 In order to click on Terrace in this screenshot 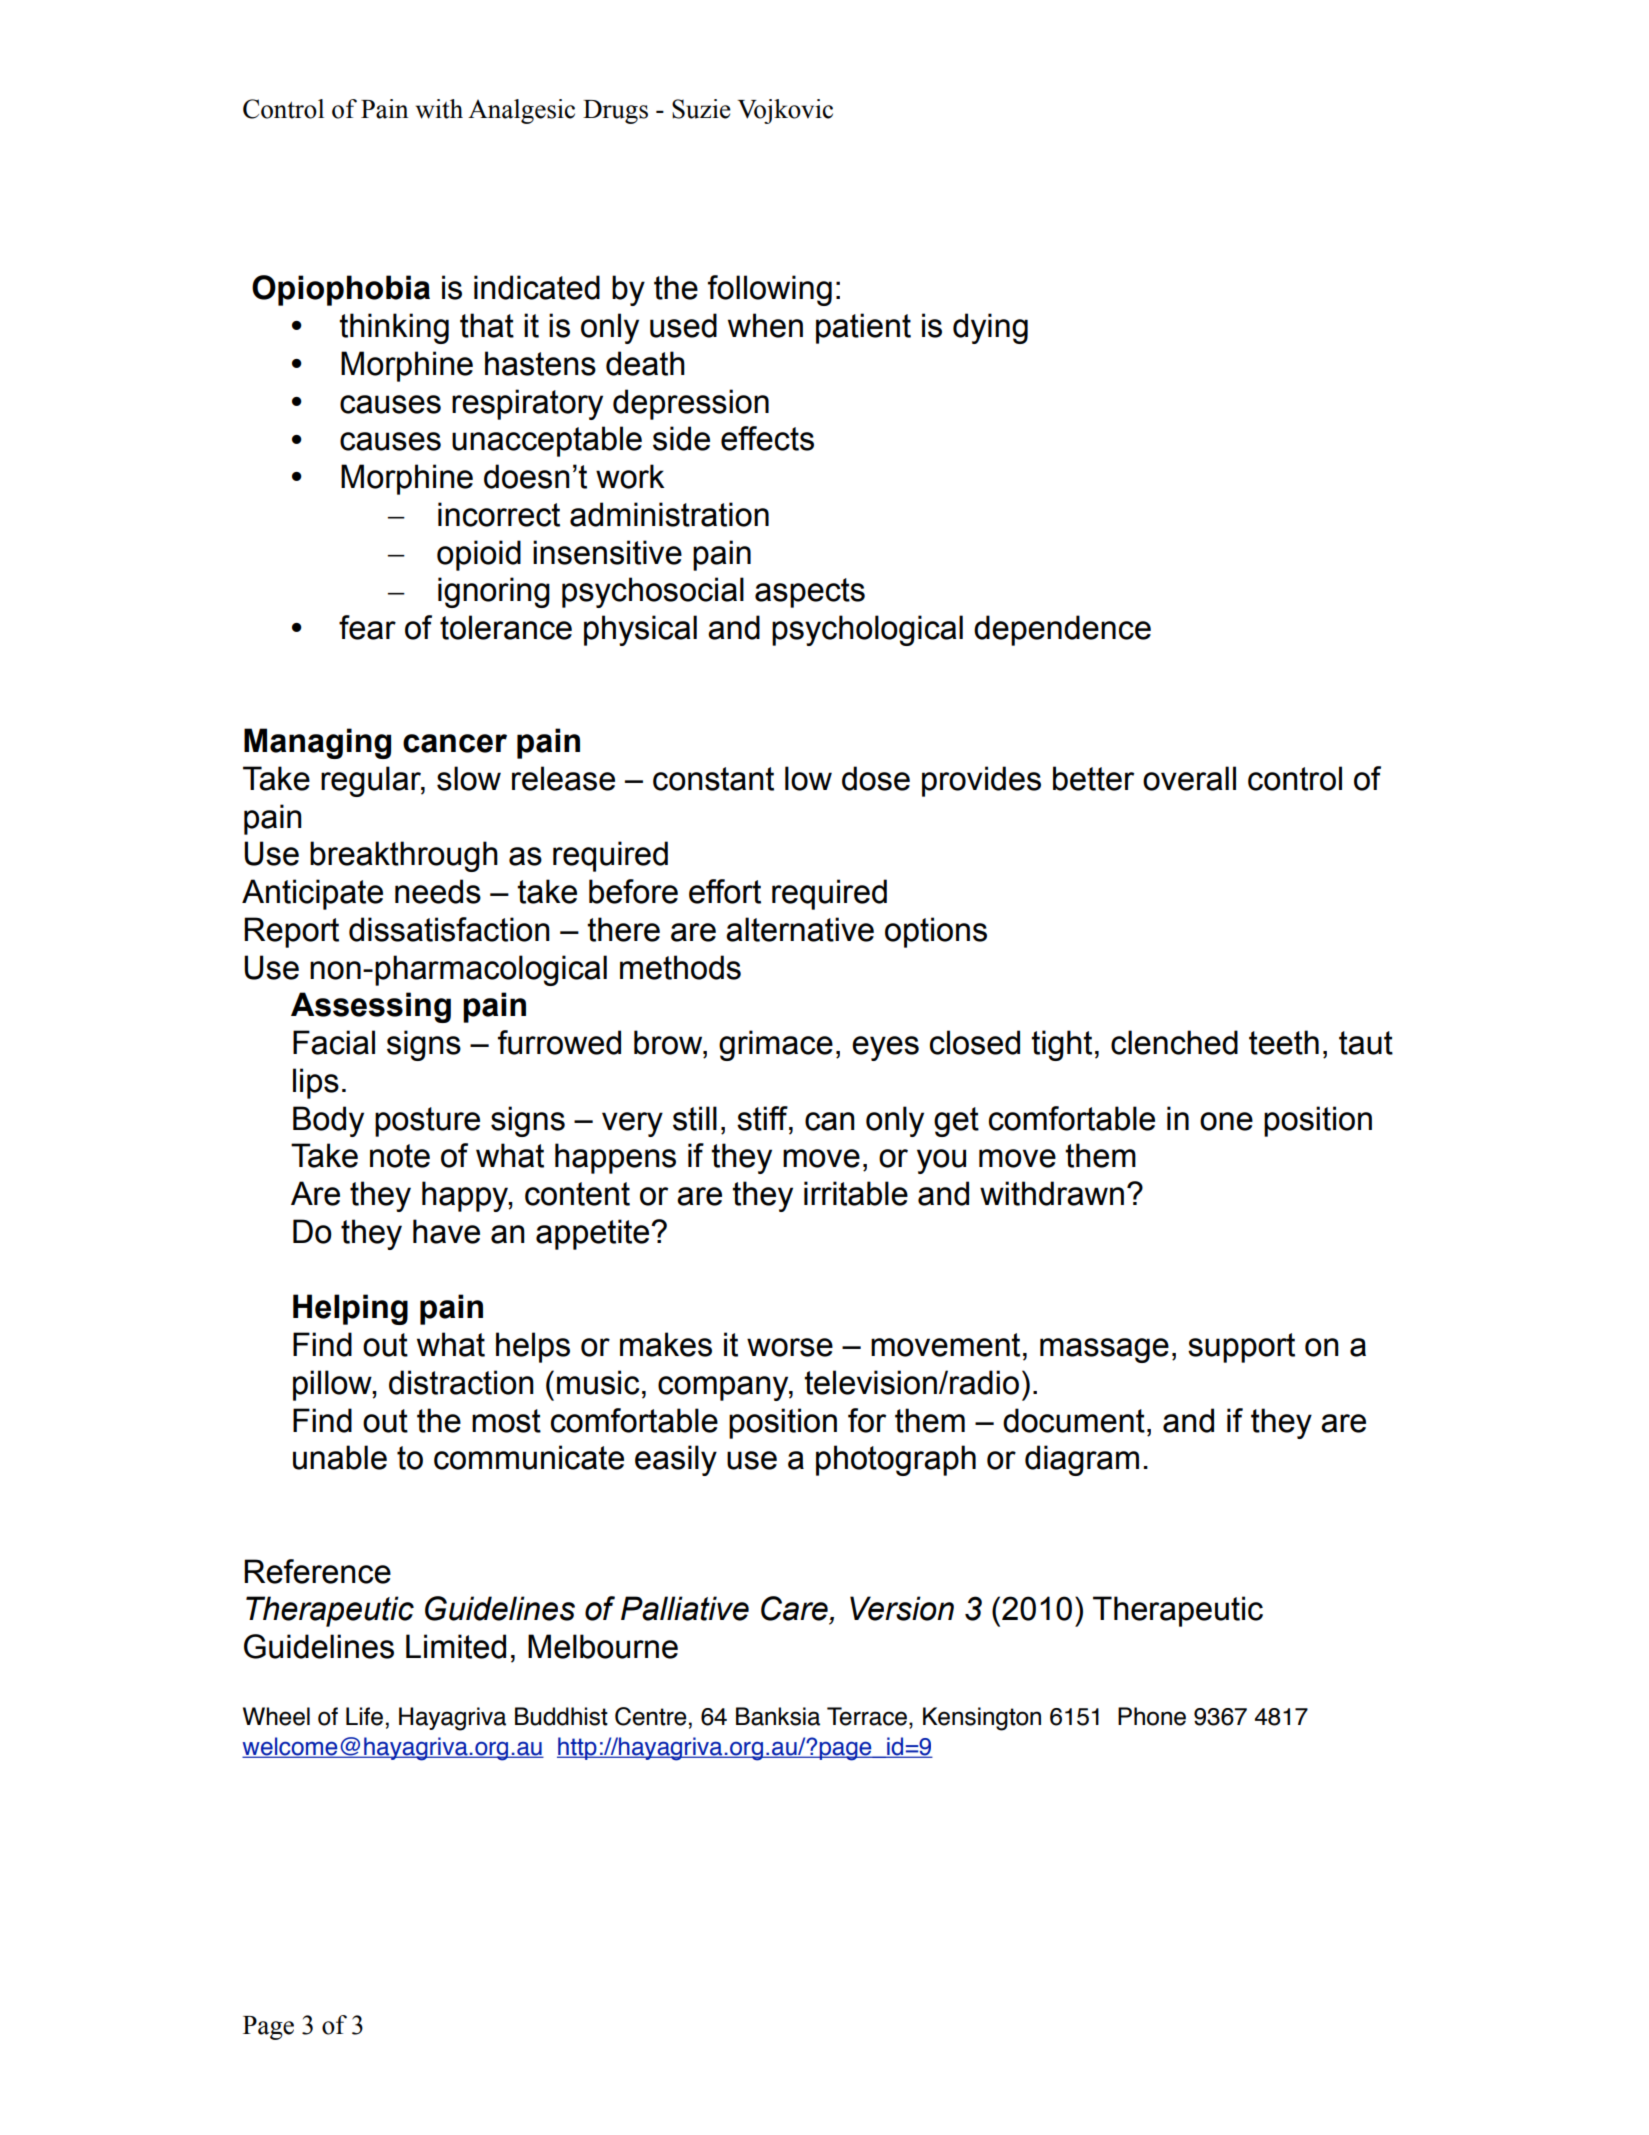, I will do `click(867, 1716)`.
